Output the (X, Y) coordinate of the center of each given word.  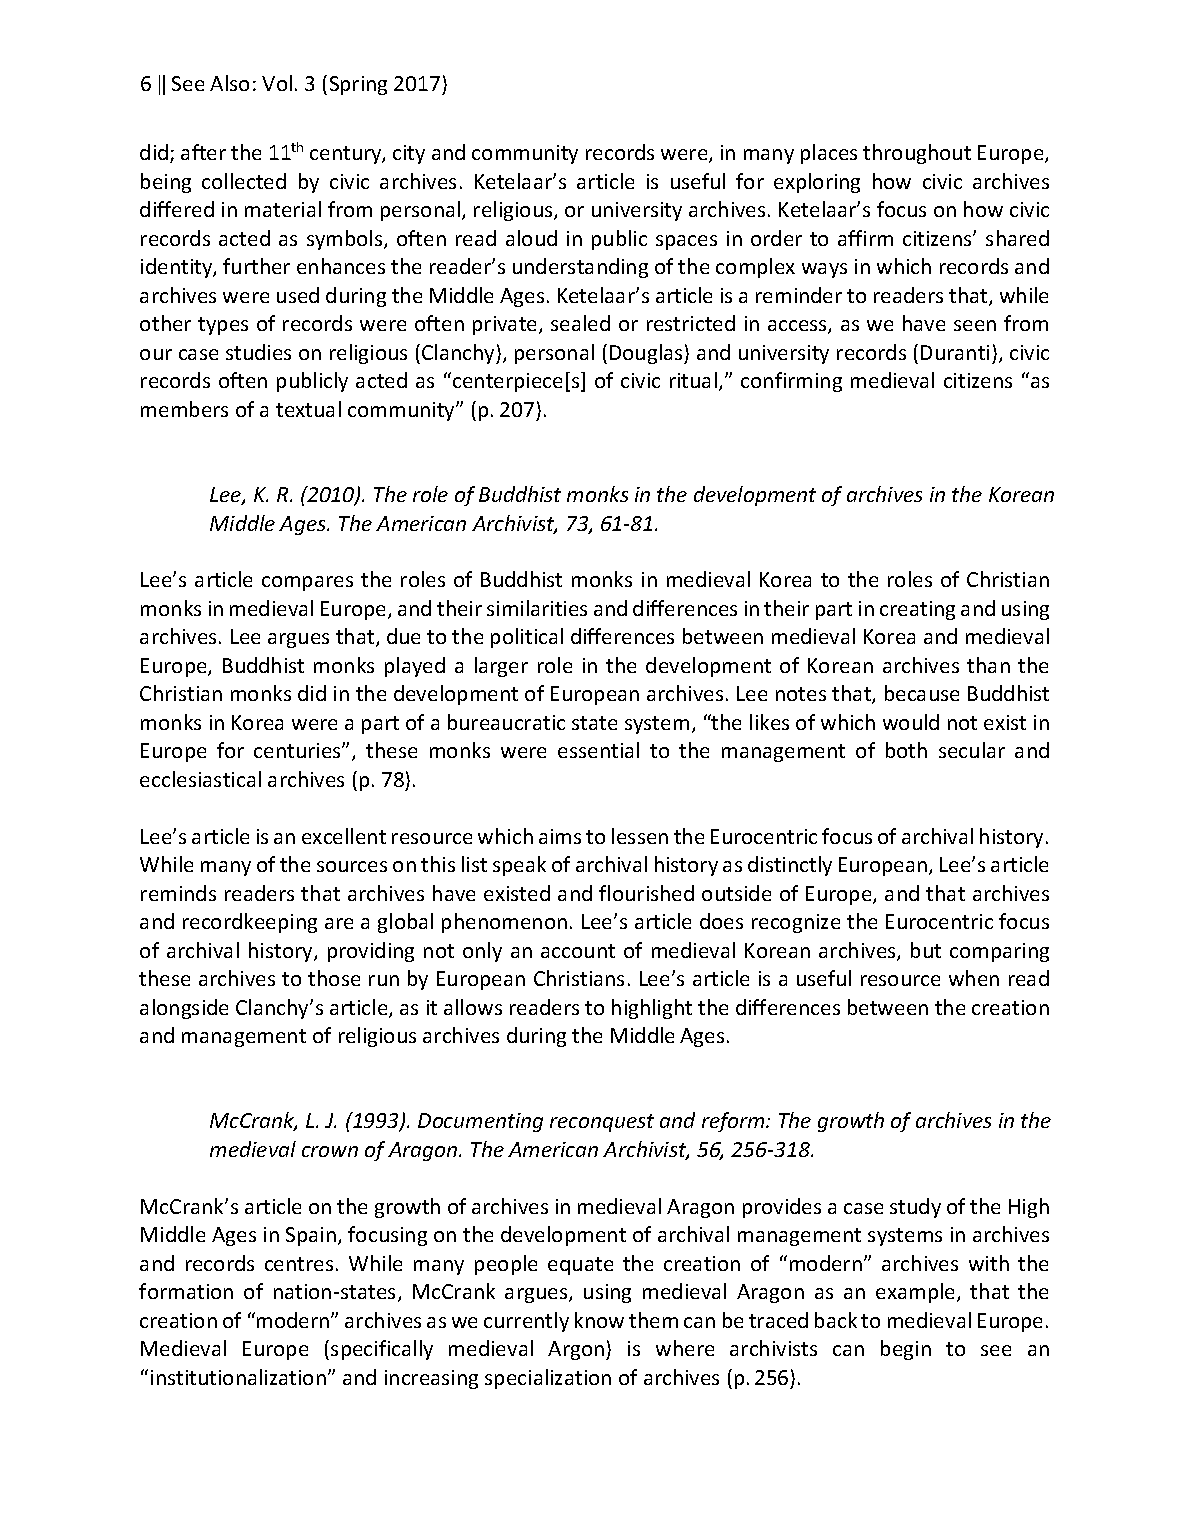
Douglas (647, 354)
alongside (184, 1009)
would (911, 722)
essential (598, 750)
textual (308, 409)
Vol (277, 83)
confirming (791, 382)
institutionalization (238, 1377)
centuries (298, 750)
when (974, 978)
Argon (577, 1350)
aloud (531, 238)
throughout (917, 154)
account (578, 951)
